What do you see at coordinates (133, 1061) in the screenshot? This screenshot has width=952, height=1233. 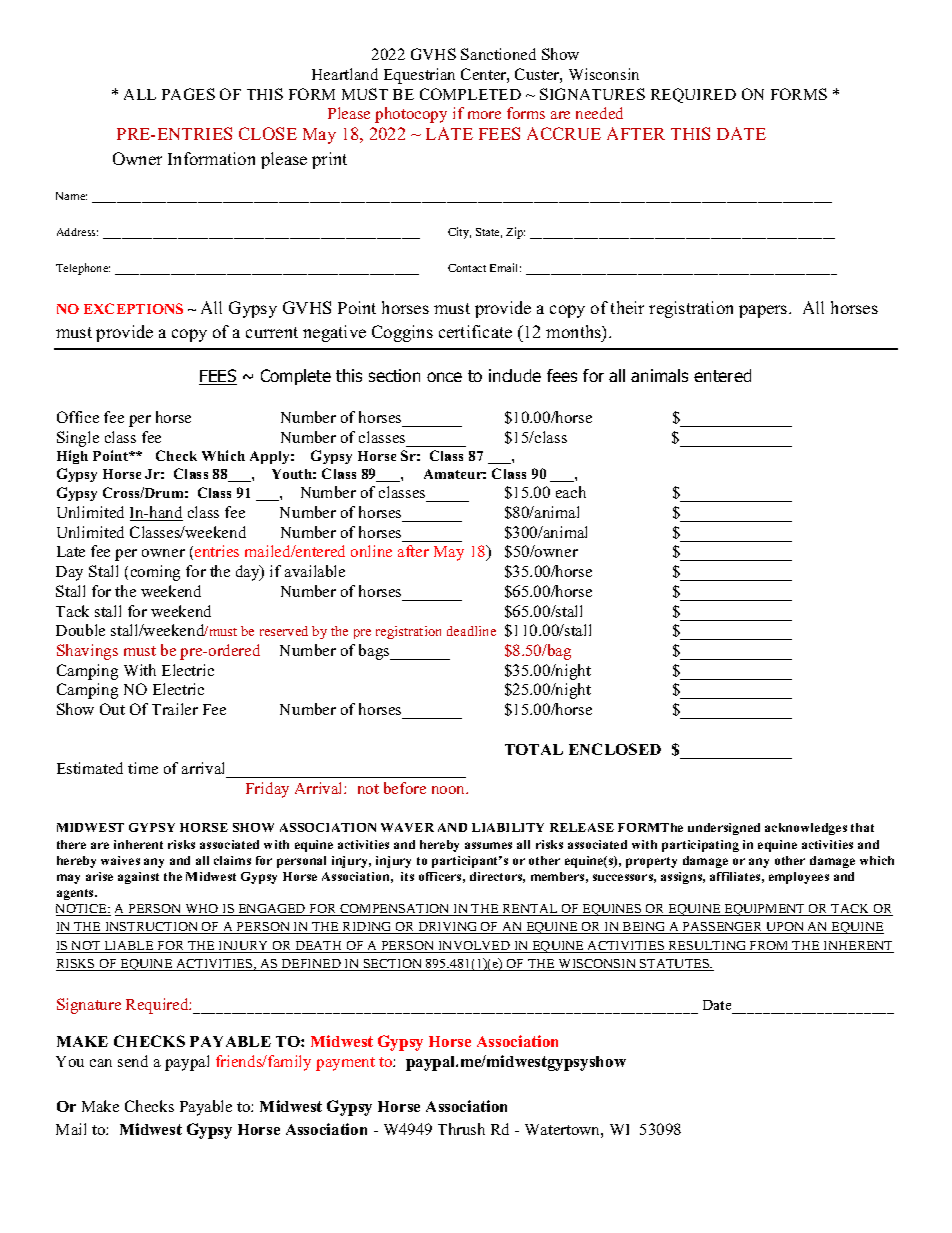 I see `send` at bounding box center [133, 1061].
